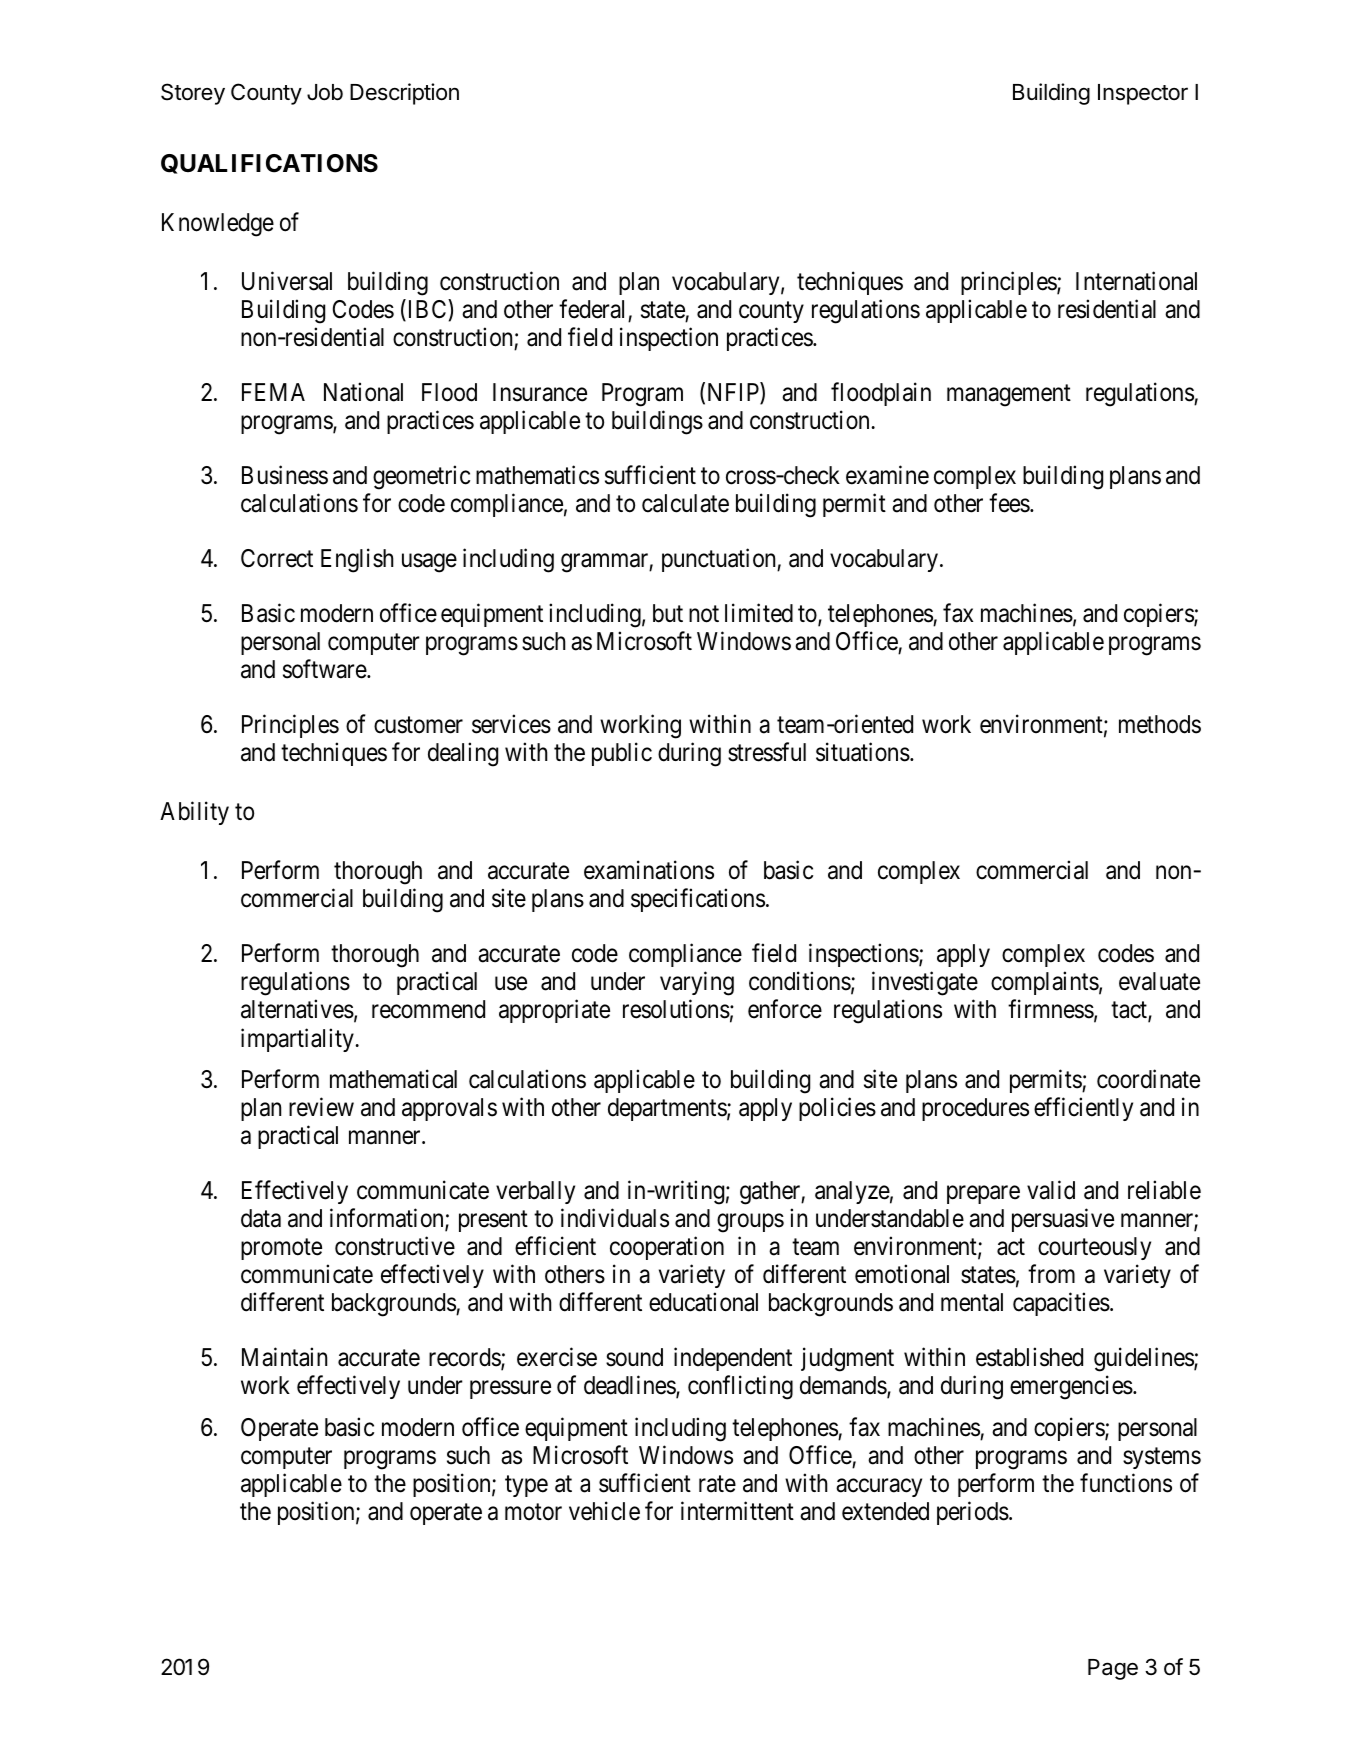  I want to click on federal, so click(591, 309).
